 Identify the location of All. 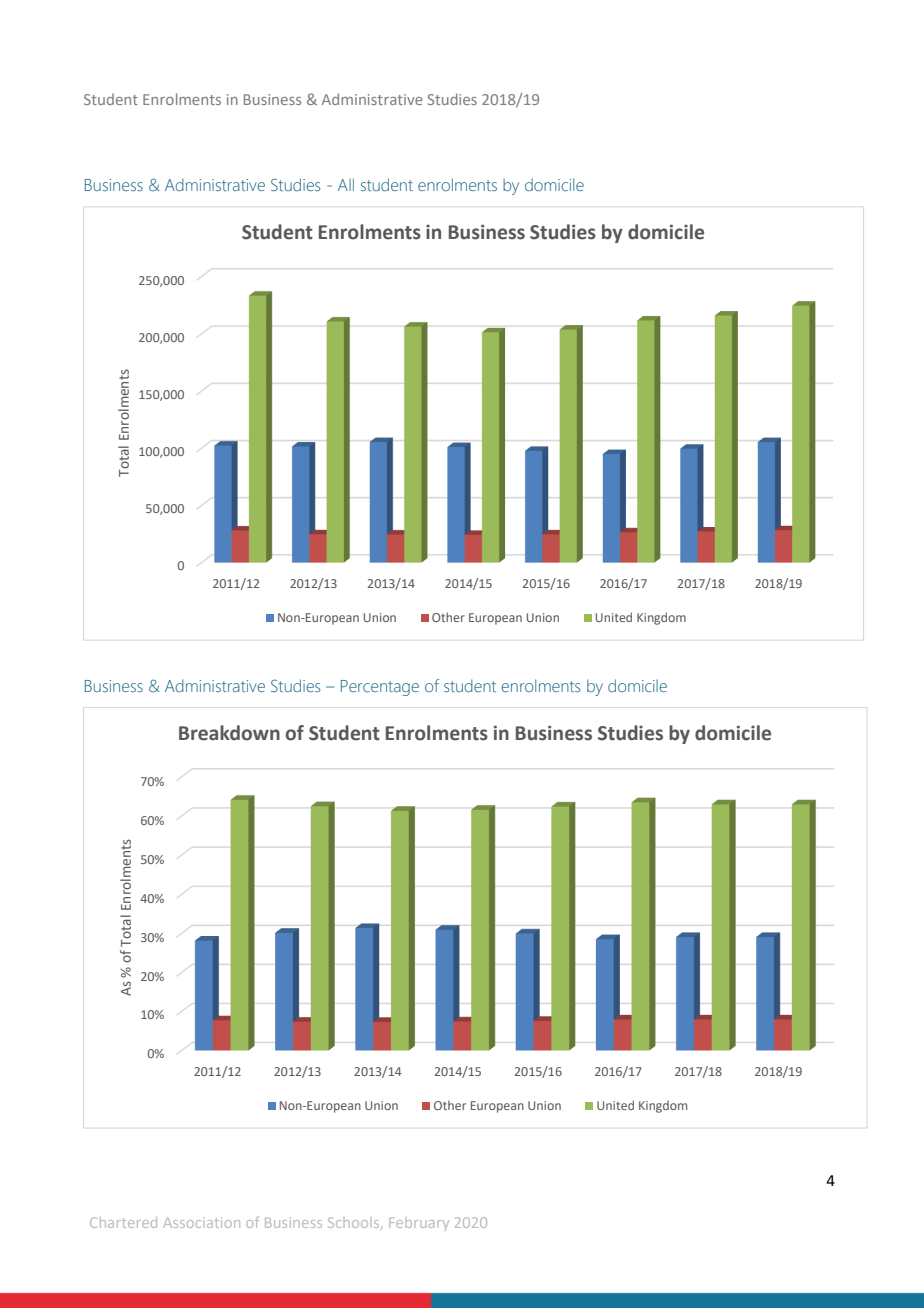
(346, 184).
